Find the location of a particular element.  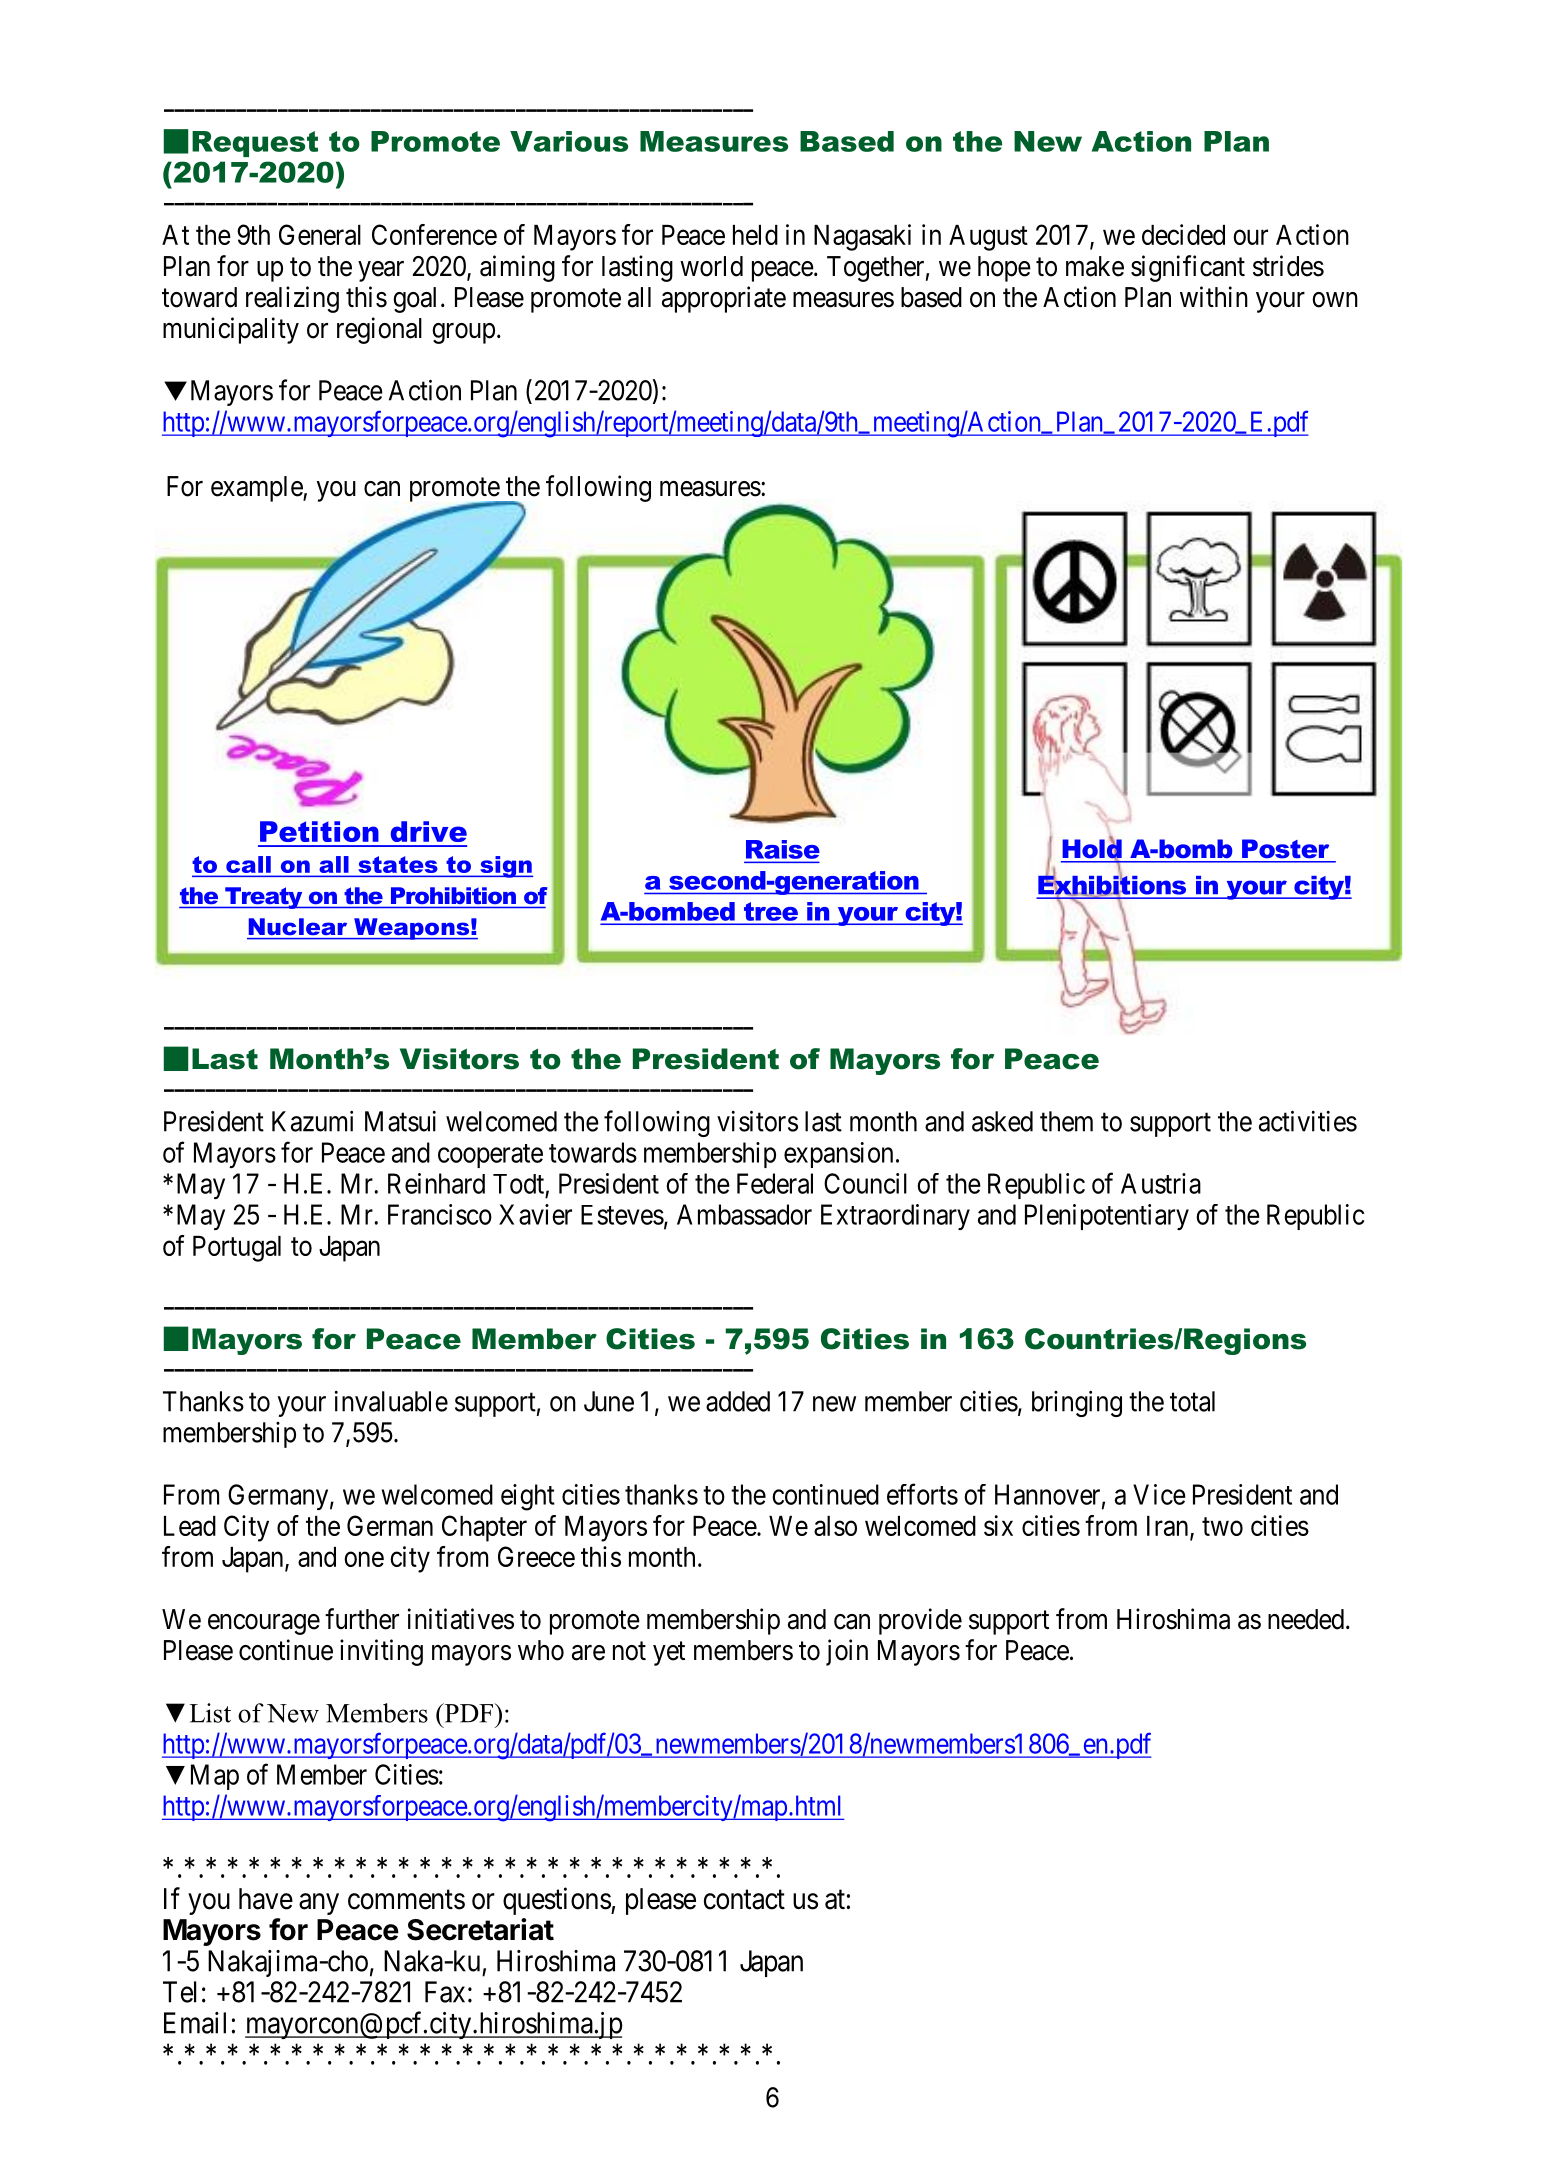

decided is located at coordinates (1183, 234).
